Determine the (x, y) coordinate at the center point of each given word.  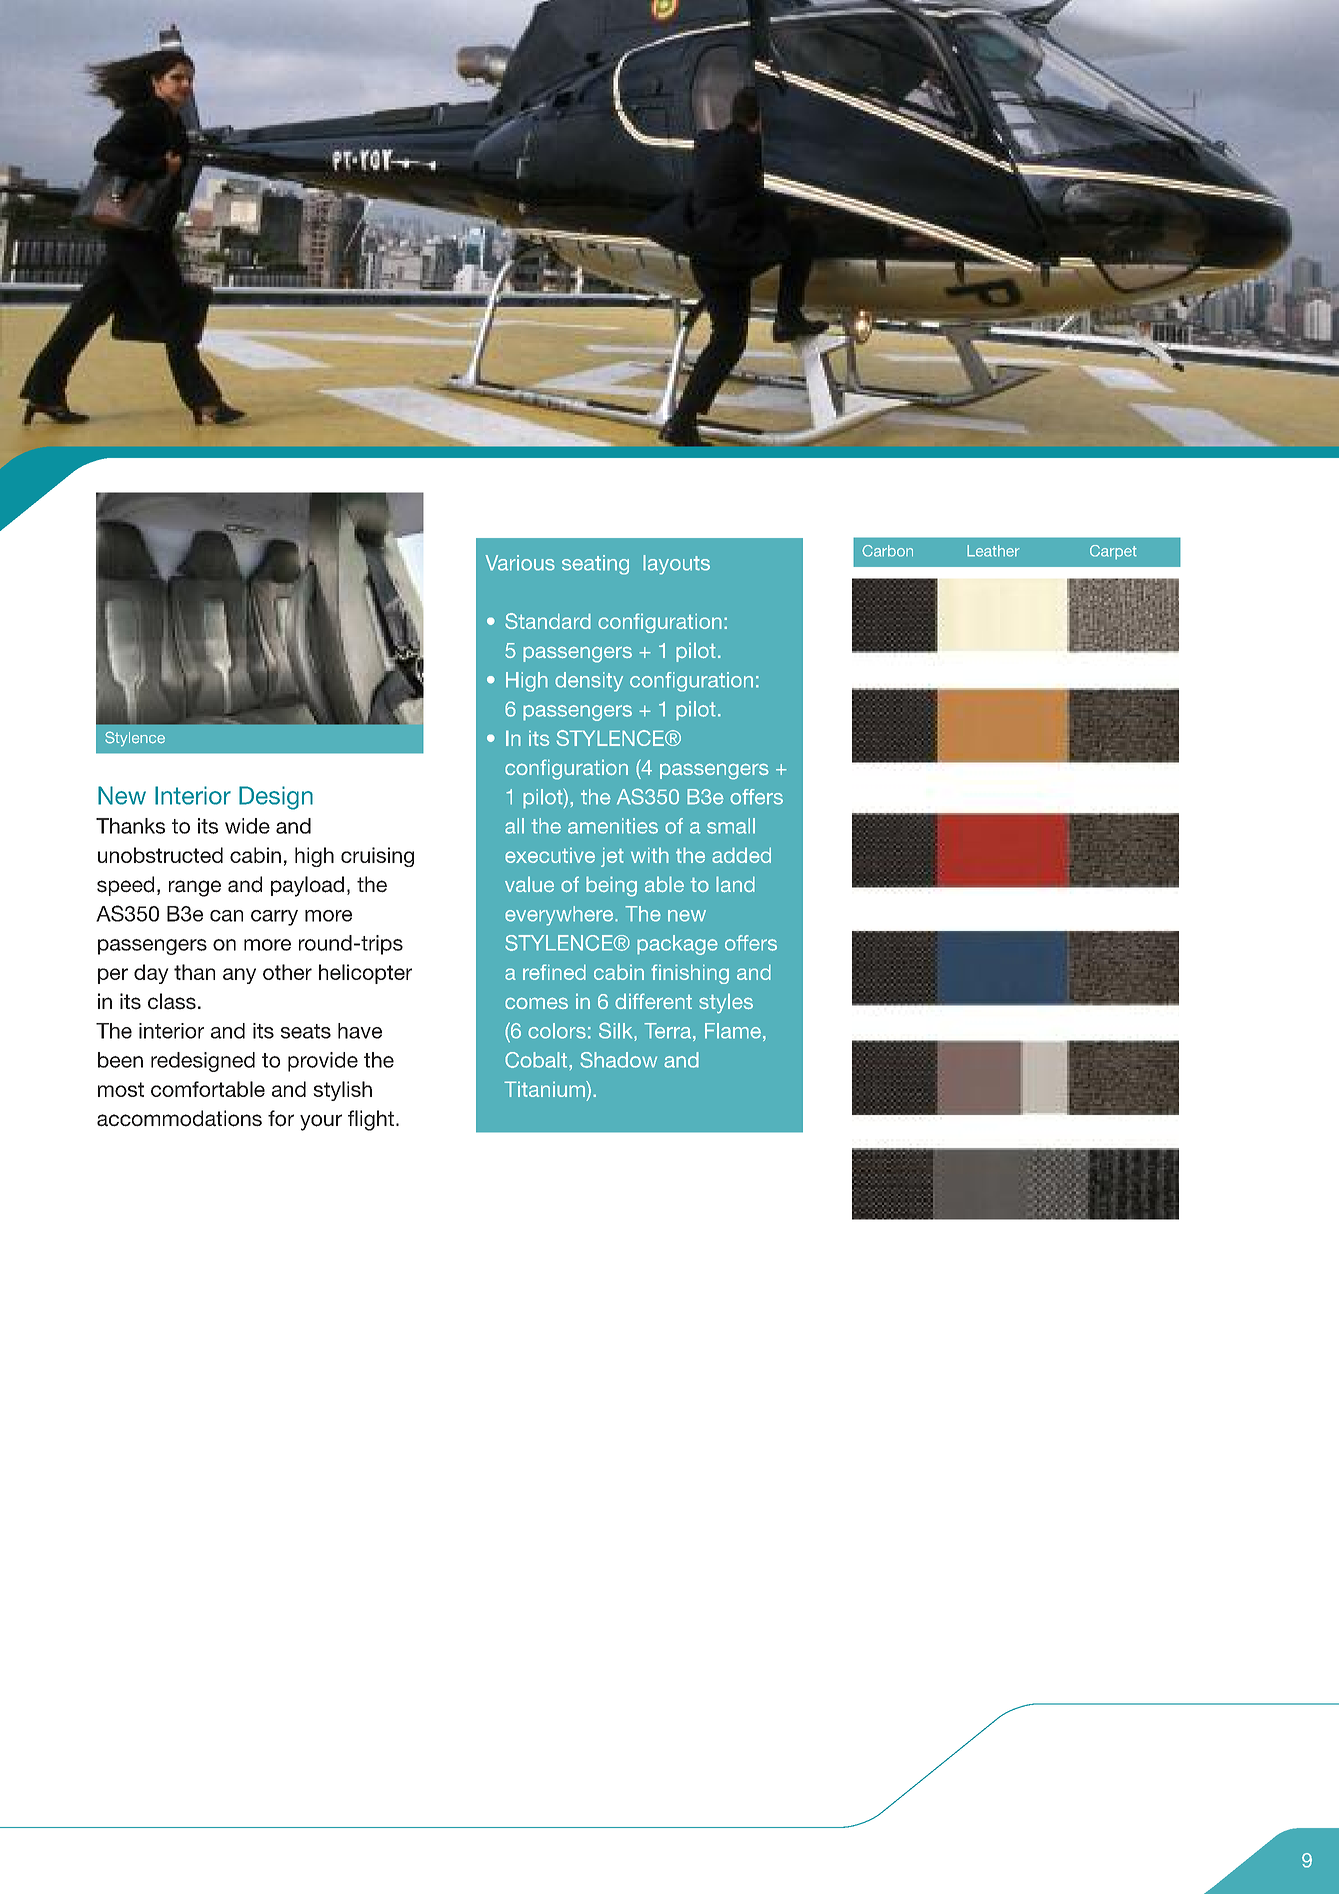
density (589, 682)
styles (726, 1003)
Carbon (887, 551)
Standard (548, 621)
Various (520, 563)
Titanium (545, 1089)
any (239, 976)
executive (550, 855)
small (731, 826)
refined (554, 972)
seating (595, 565)
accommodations (179, 1118)
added (741, 855)
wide (247, 826)
